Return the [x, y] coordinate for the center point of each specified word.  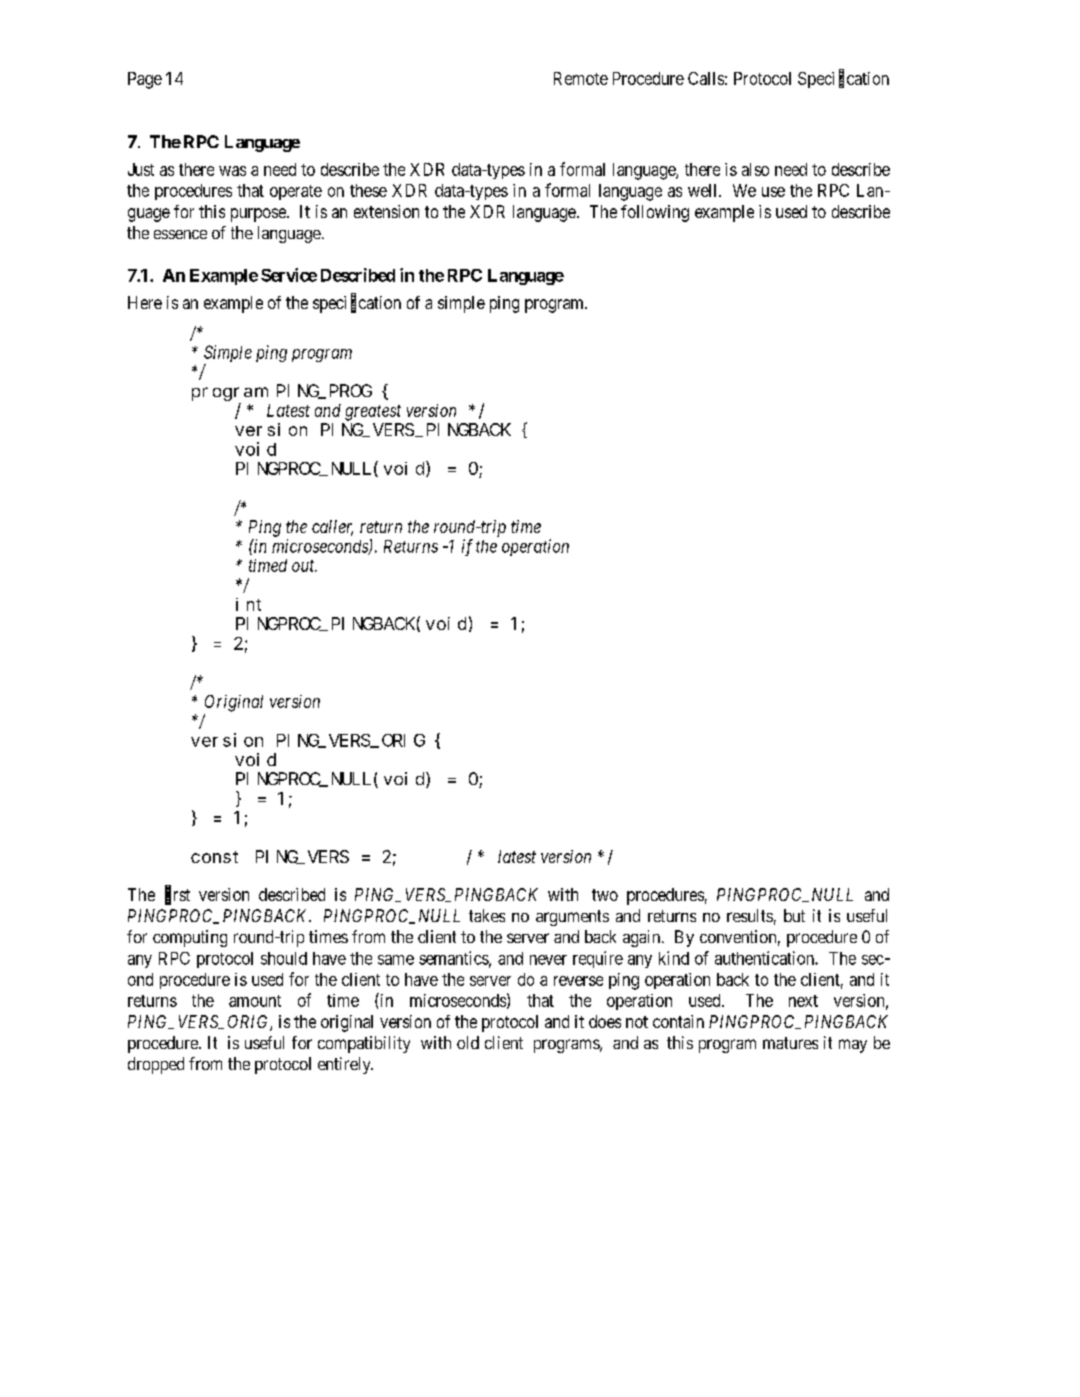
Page [145, 80]
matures [790, 1043]
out [304, 566]
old [468, 1042]
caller [332, 528]
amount [255, 1001]
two [605, 895]
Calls [706, 78]
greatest [373, 413]
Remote [581, 78]
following [655, 213]
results [750, 915]
